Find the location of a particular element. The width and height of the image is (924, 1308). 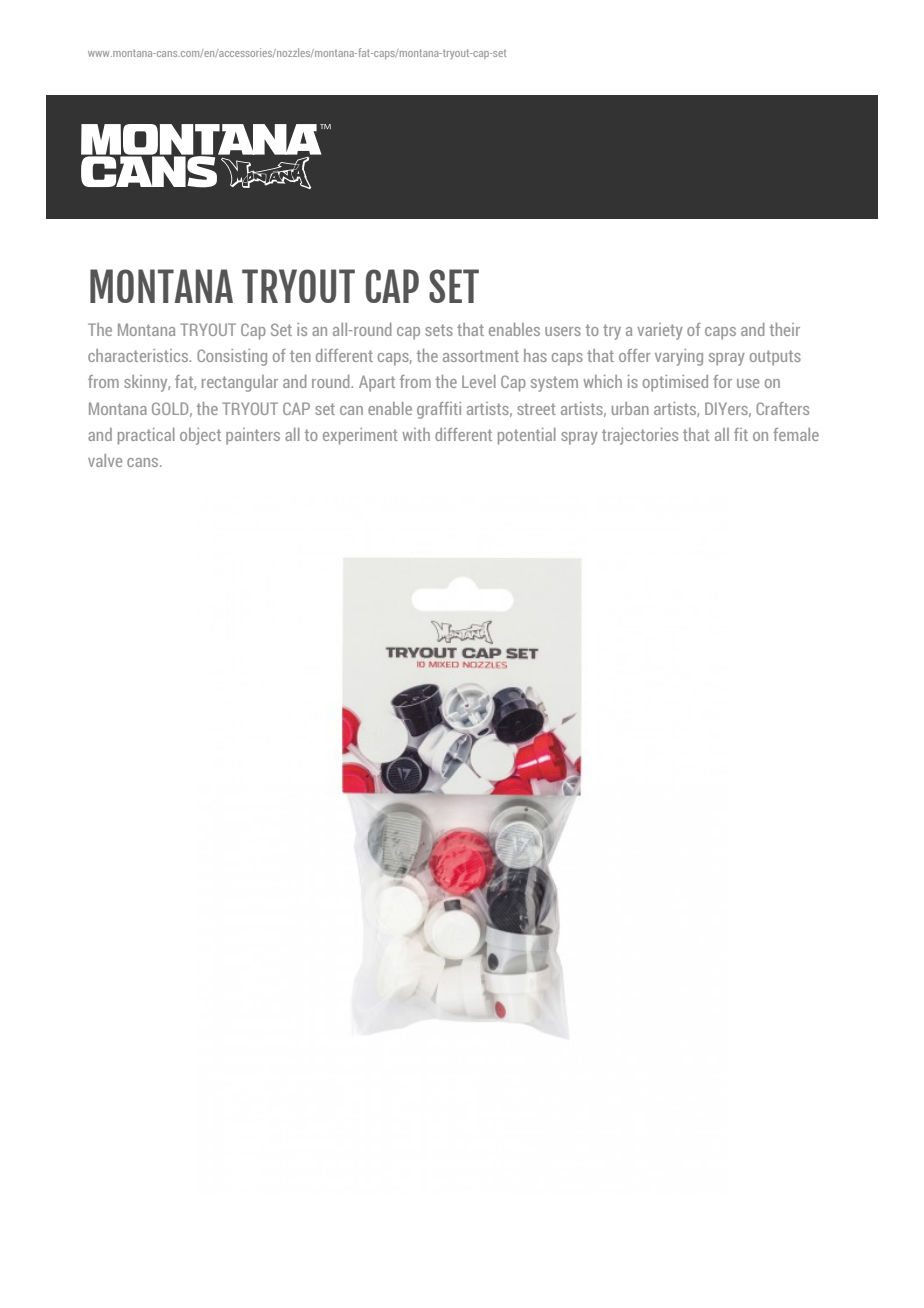

female is located at coordinates (796, 434).
